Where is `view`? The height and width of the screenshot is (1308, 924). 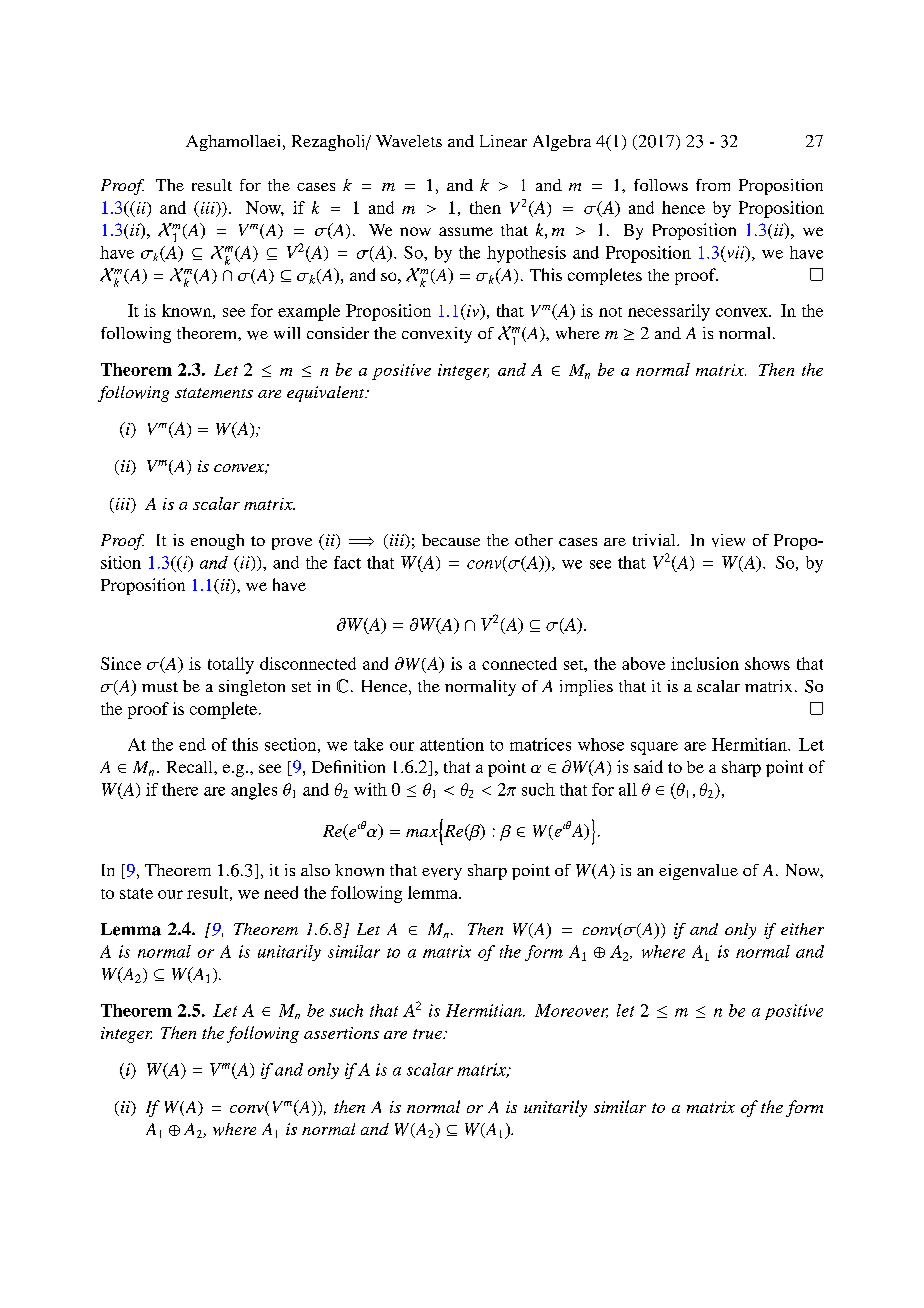 view is located at coordinates (728, 540).
